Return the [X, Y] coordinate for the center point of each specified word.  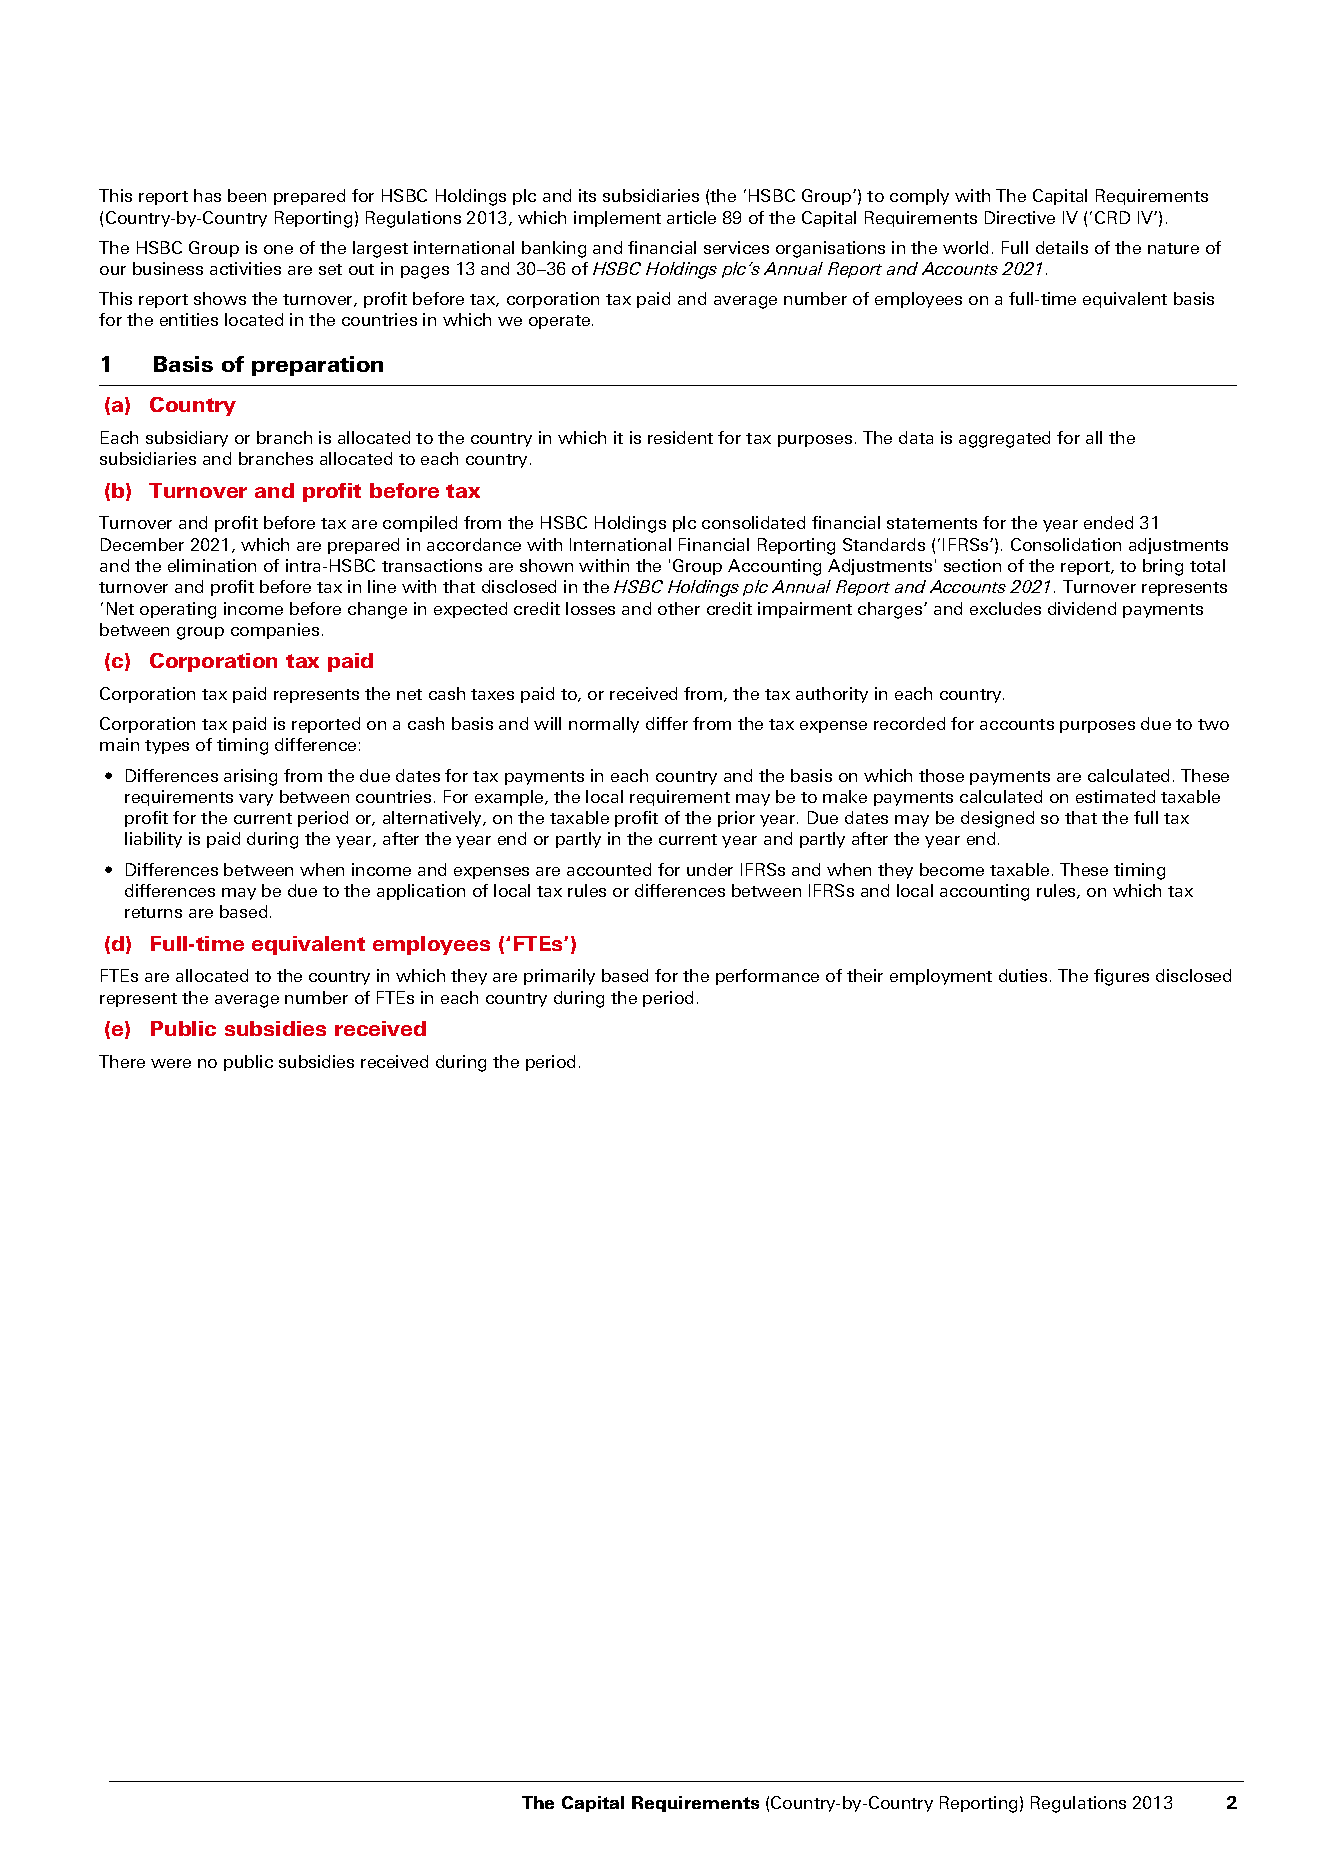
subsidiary [187, 439]
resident [680, 437]
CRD [1112, 217]
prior [736, 819]
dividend [1082, 608]
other [679, 608]
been [247, 195]
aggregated [1004, 439]
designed [997, 819]
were [171, 1063]
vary [256, 800]
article [691, 217]
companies [275, 631]
